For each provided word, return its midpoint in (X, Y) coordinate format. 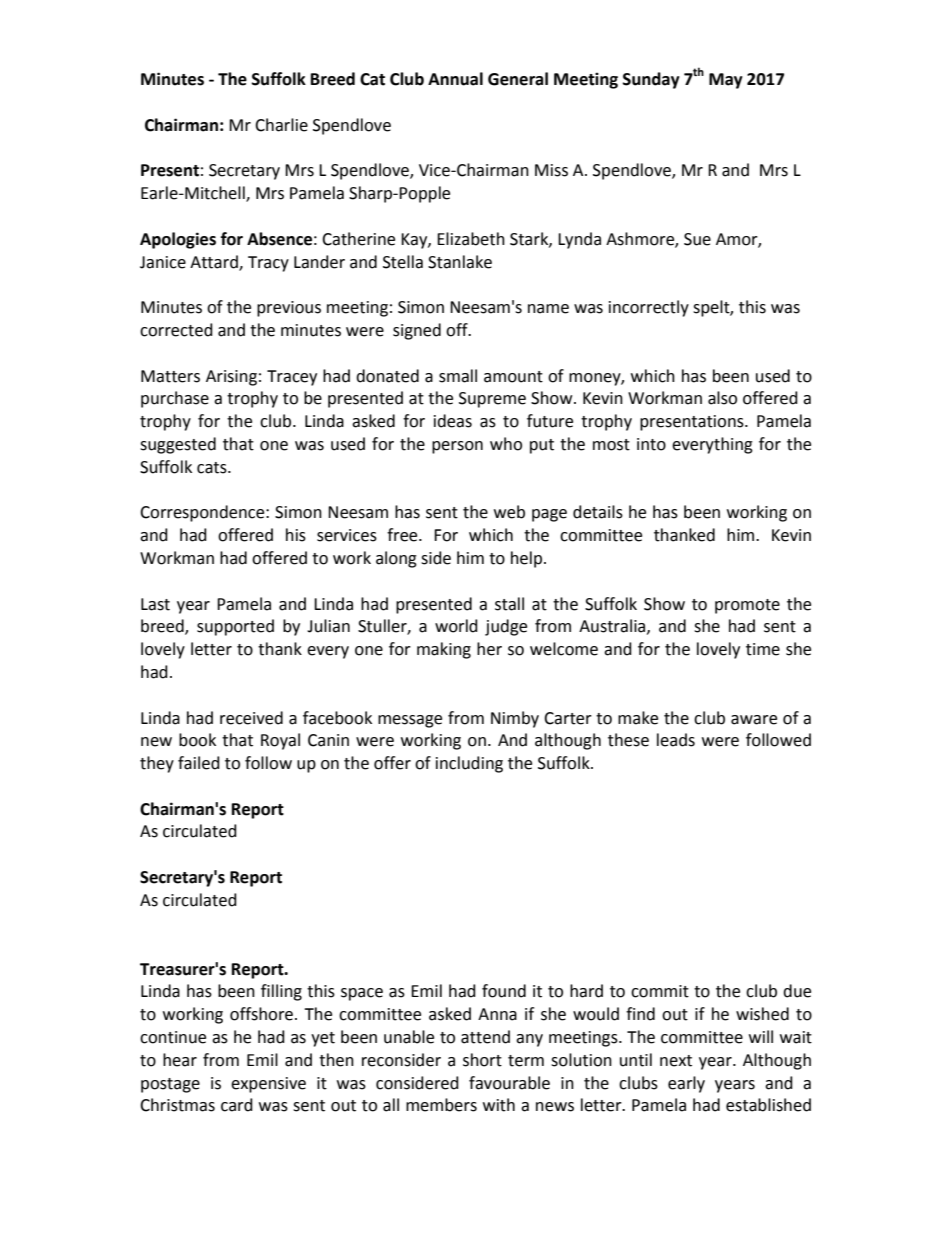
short (482, 1060)
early (686, 1084)
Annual (455, 79)
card (237, 1105)
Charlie (281, 125)
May (726, 81)
